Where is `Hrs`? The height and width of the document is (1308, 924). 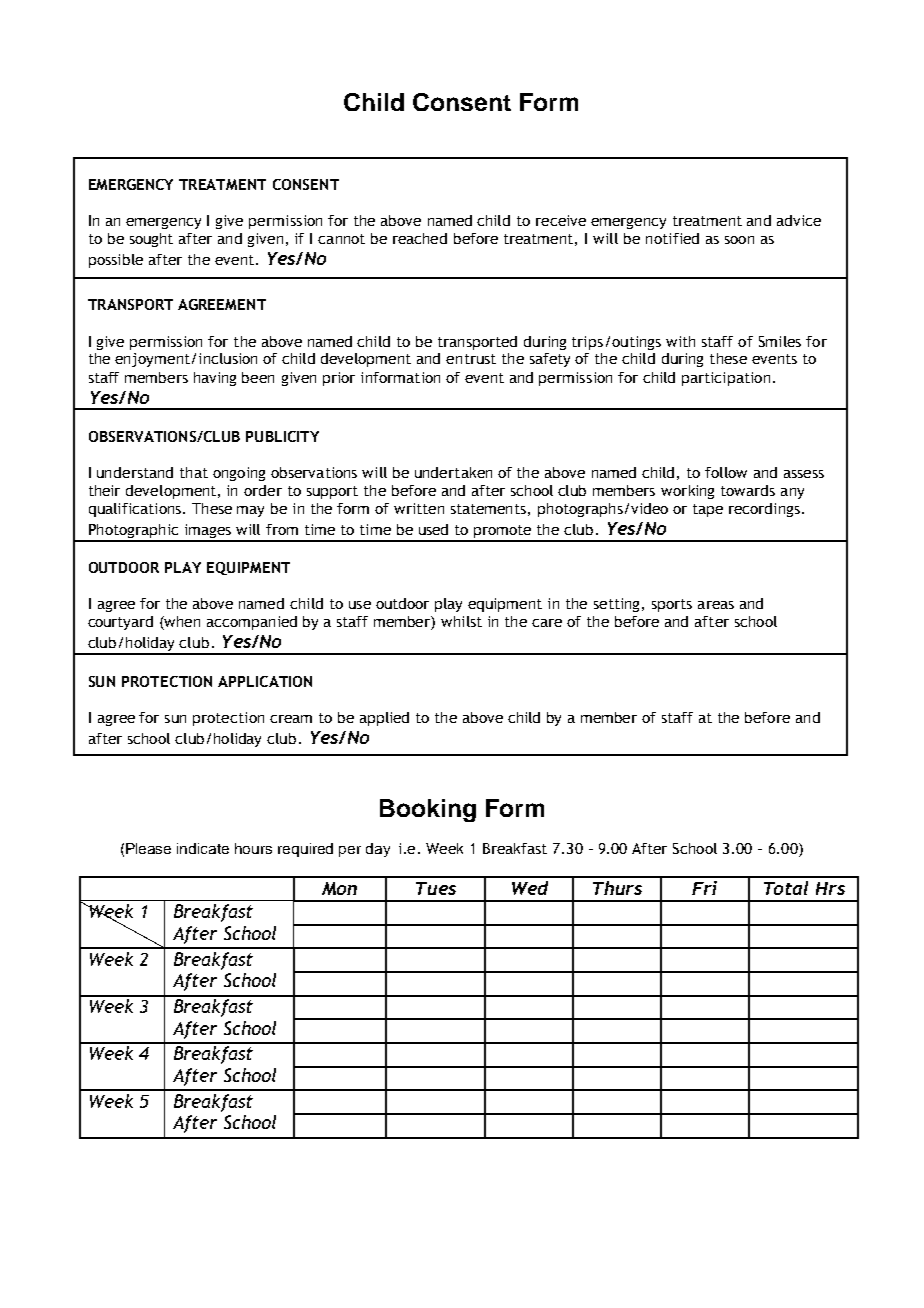
Hrs is located at coordinates (830, 888).
